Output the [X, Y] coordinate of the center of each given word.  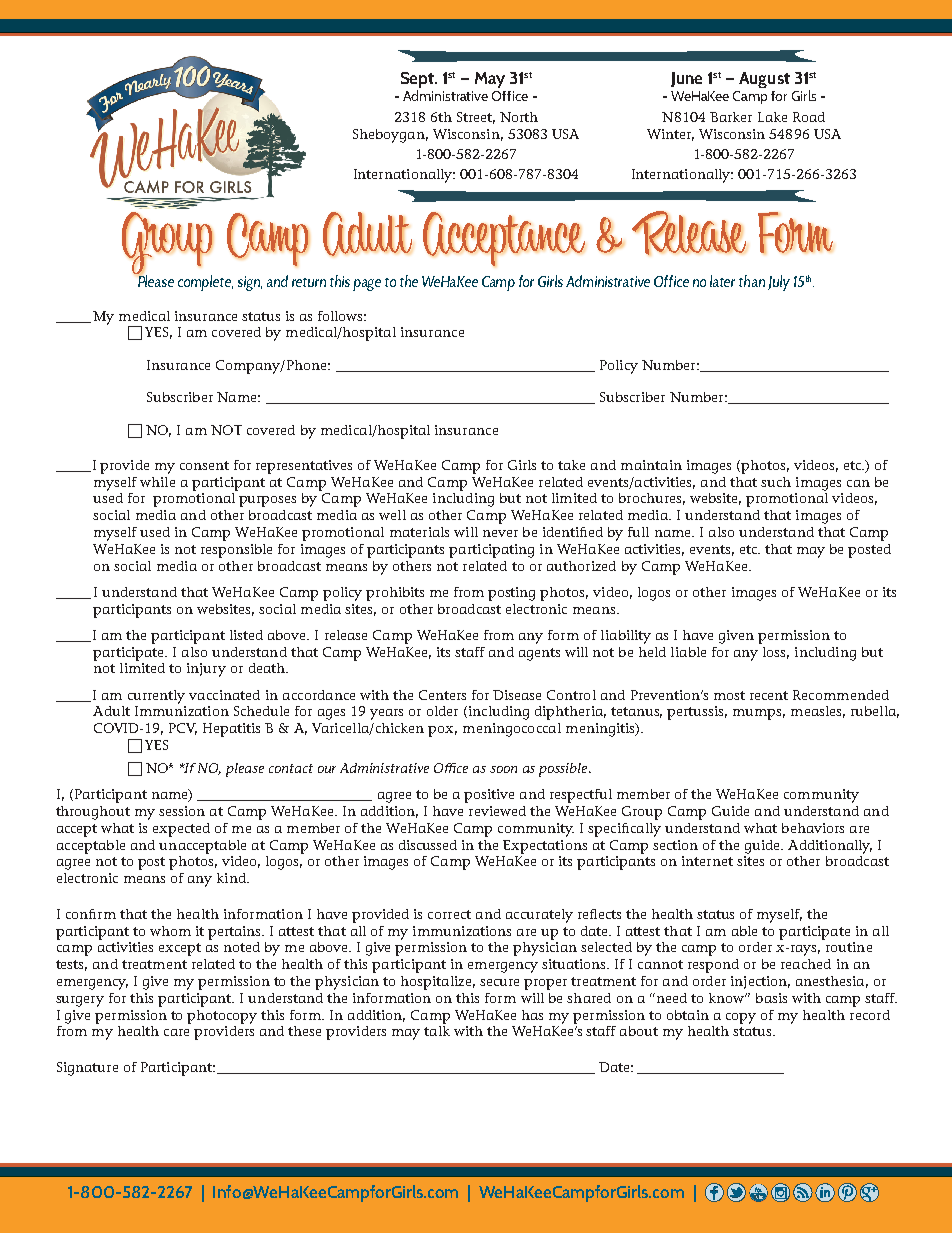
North [519, 117]
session [182, 811]
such [776, 482]
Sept [418, 80]
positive [489, 796]
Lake [772, 117]
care [176, 1032]
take [571, 465]
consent [204, 465]
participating [491, 551]
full [638, 532]
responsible [236, 551]
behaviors [813, 828]
